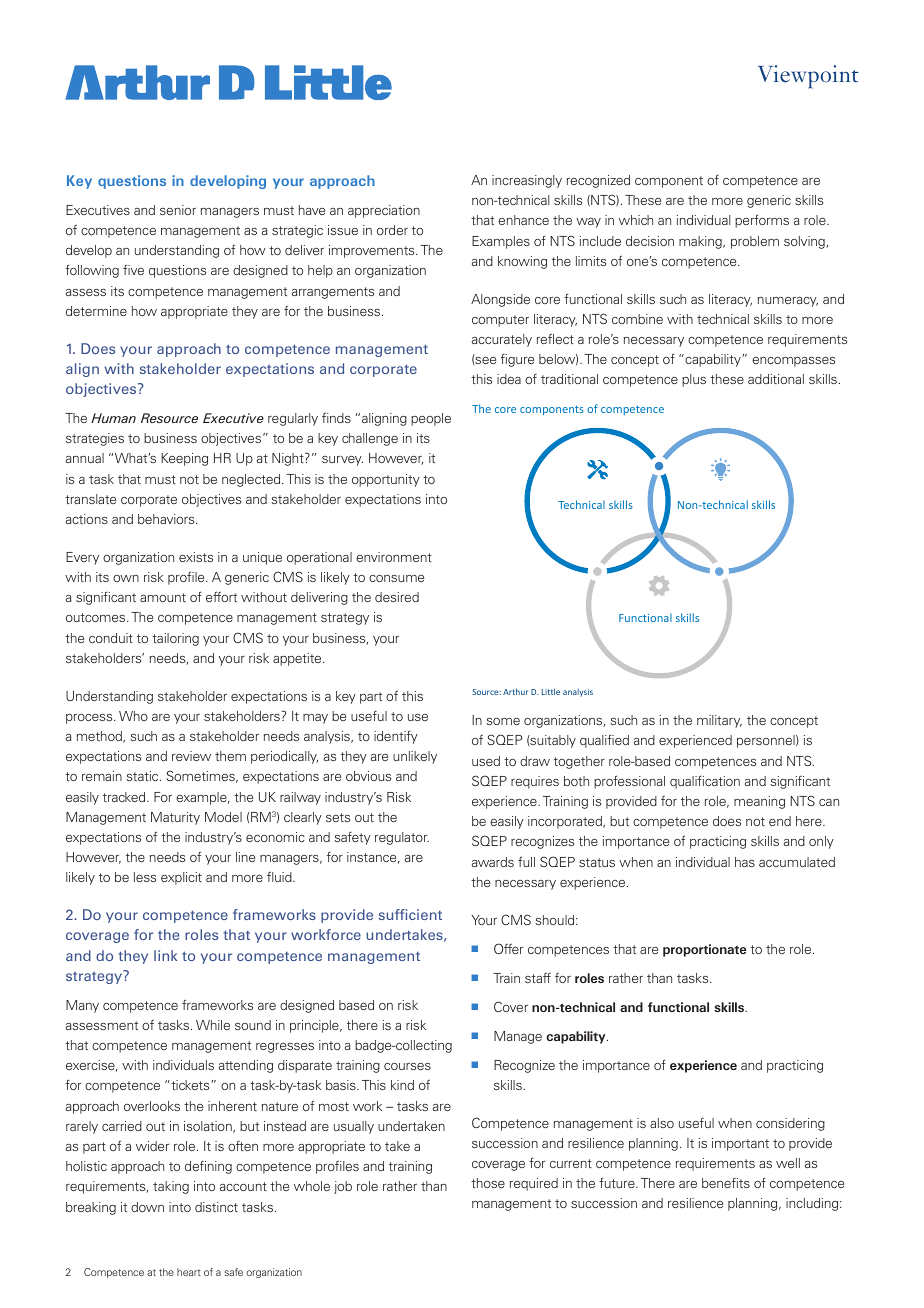 Image resolution: width=924 pixels, height=1308 pixels. Describe the element at coordinates (431, 419) in the screenshot. I see `people` at that location.
